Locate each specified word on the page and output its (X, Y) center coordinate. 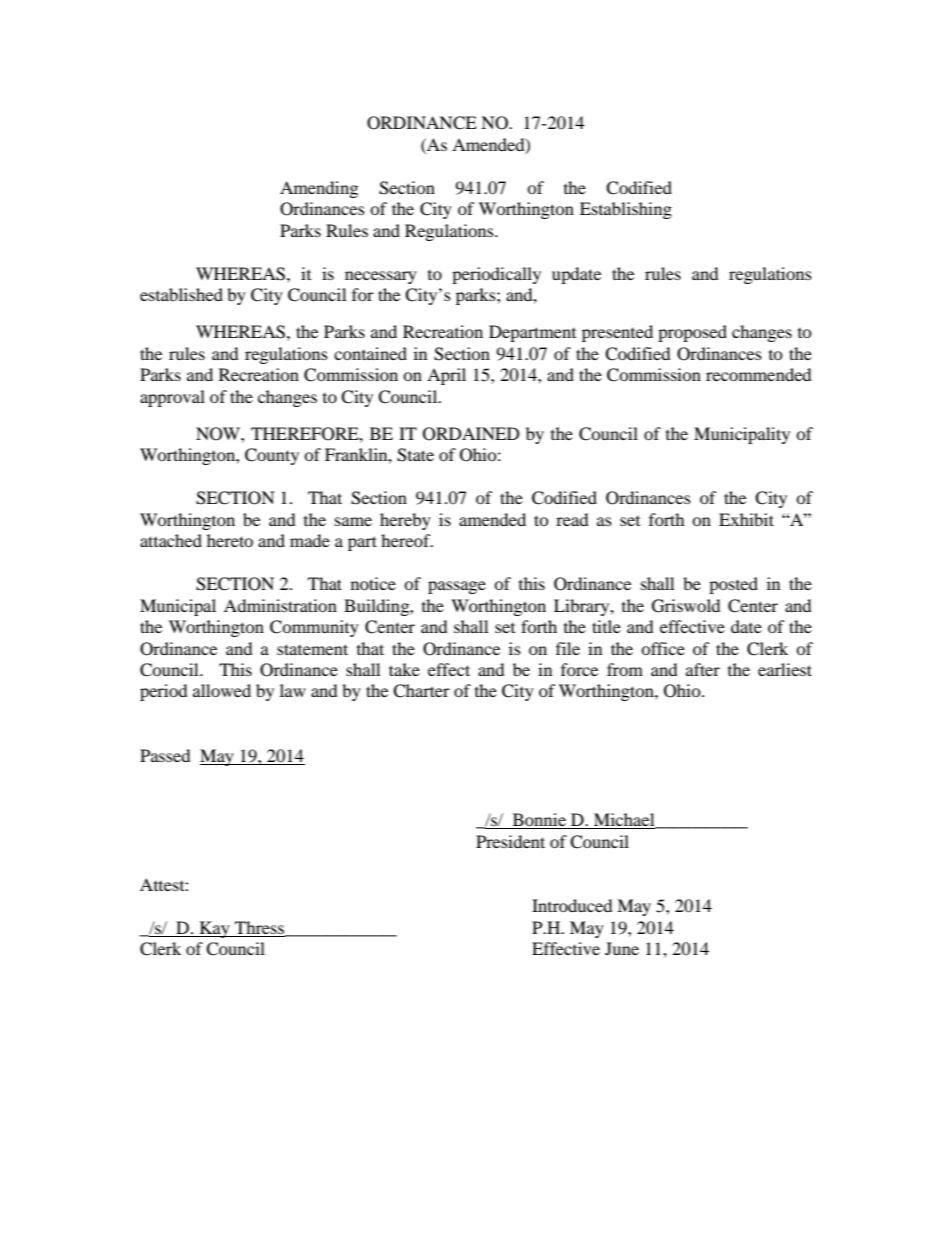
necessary (381, 277)
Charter (421, 691)
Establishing (626, 210)
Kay (214, 929)
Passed (165, 755)
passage (457, 587)
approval (172, 398)
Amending (319, 189)
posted (733, 585)
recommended (759, 374)
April (446, 376)
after (703, 669)
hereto (230, 540)
